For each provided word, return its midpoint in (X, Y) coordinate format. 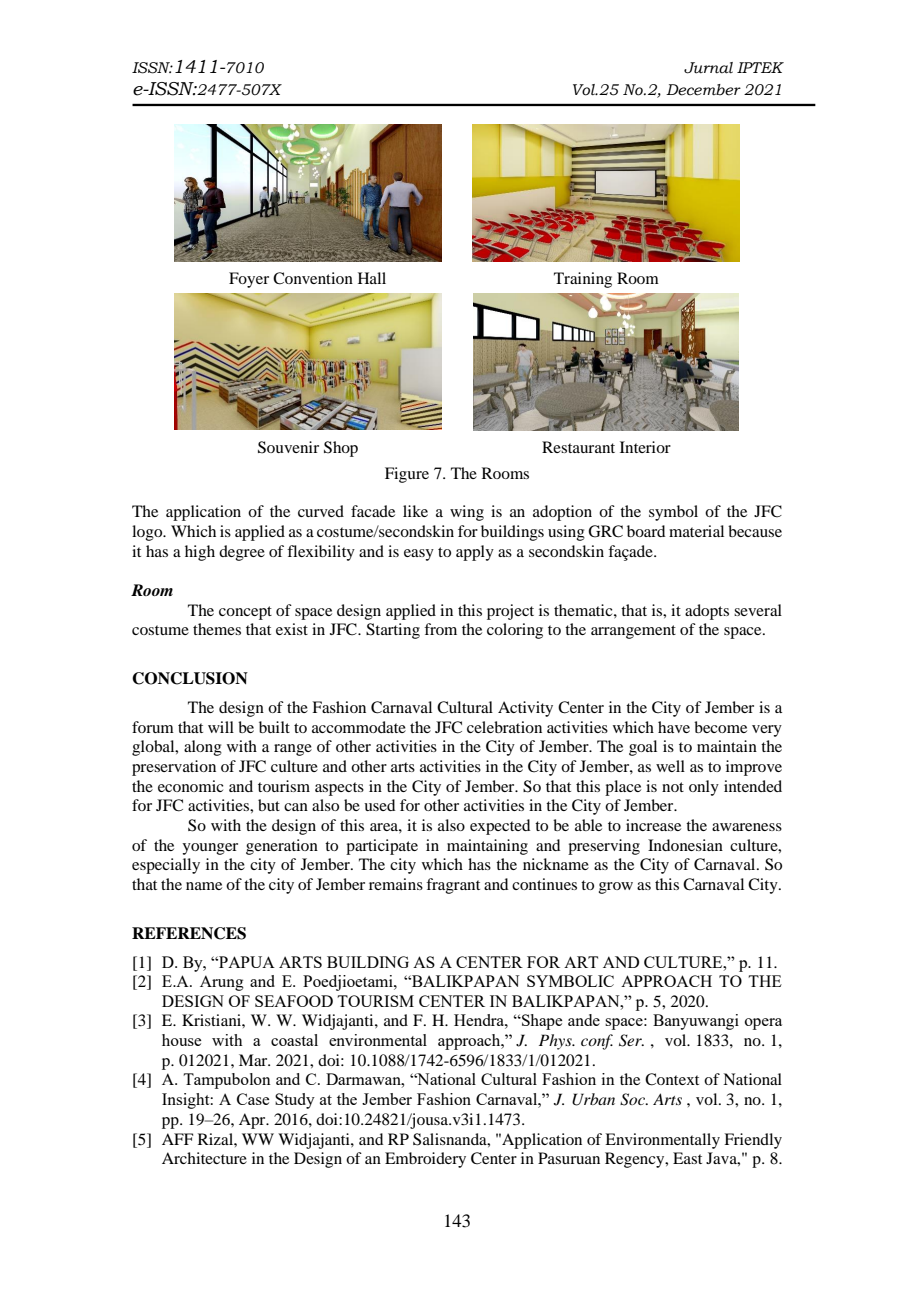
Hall (372, 278)
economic (190, 786)
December (703, 90)
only (704, 788)
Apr (253, 1121)
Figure (407, 475)
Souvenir (288, 447)
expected (500, 827)
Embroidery (425, 1160)
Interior (645, 447)
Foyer (249, 280)
